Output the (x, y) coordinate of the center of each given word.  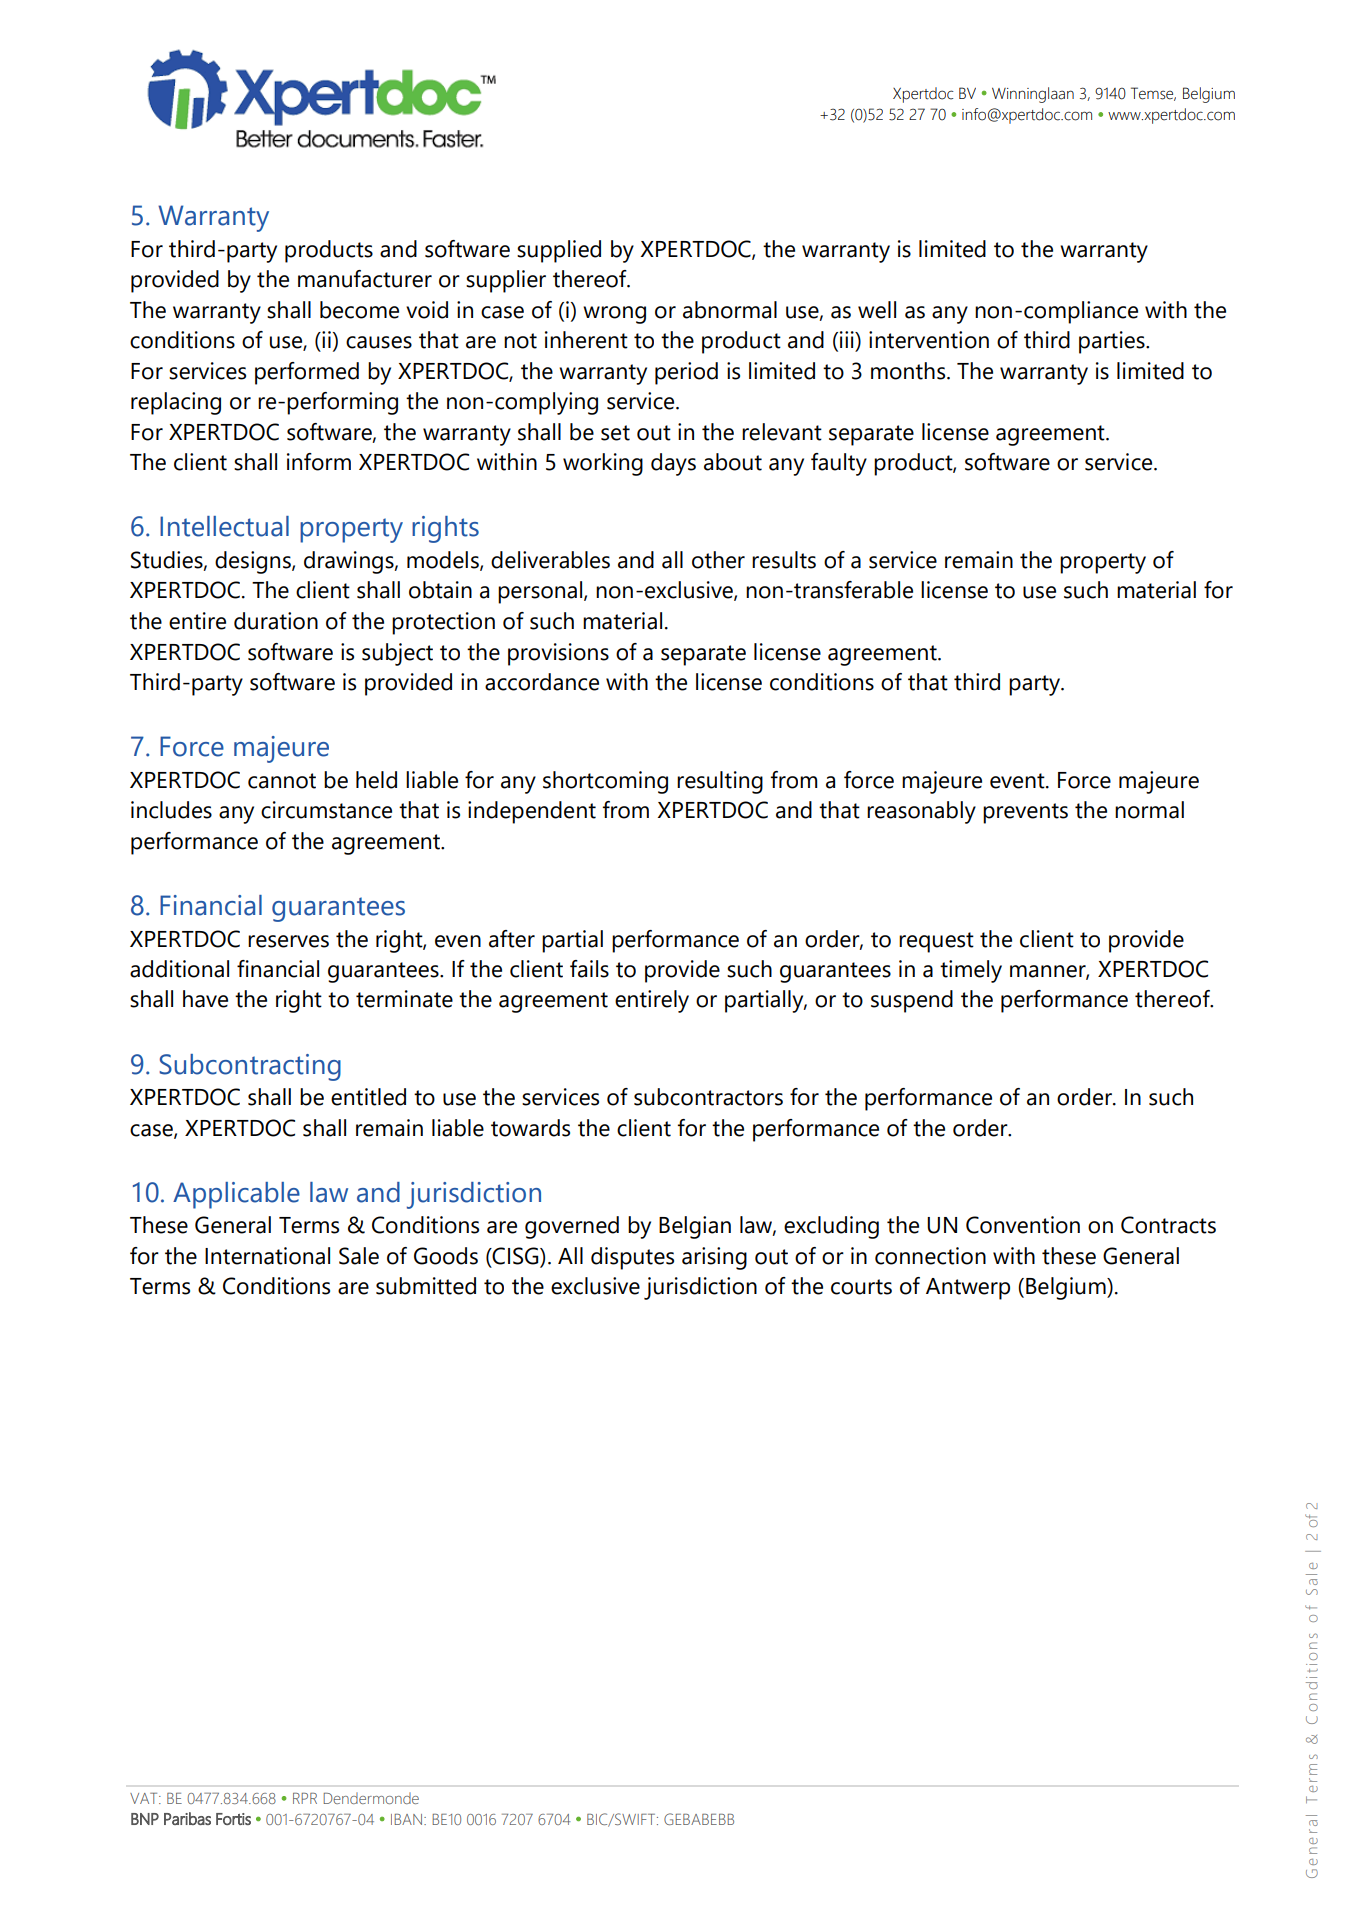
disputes (632, 1258)
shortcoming (605, 782)
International (267, 1256)
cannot (282, 781)
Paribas (187, 1818)
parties (1113, 342)
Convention (1023, 1225)
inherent (586, 340)
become (359, 310)
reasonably (921, 812)
